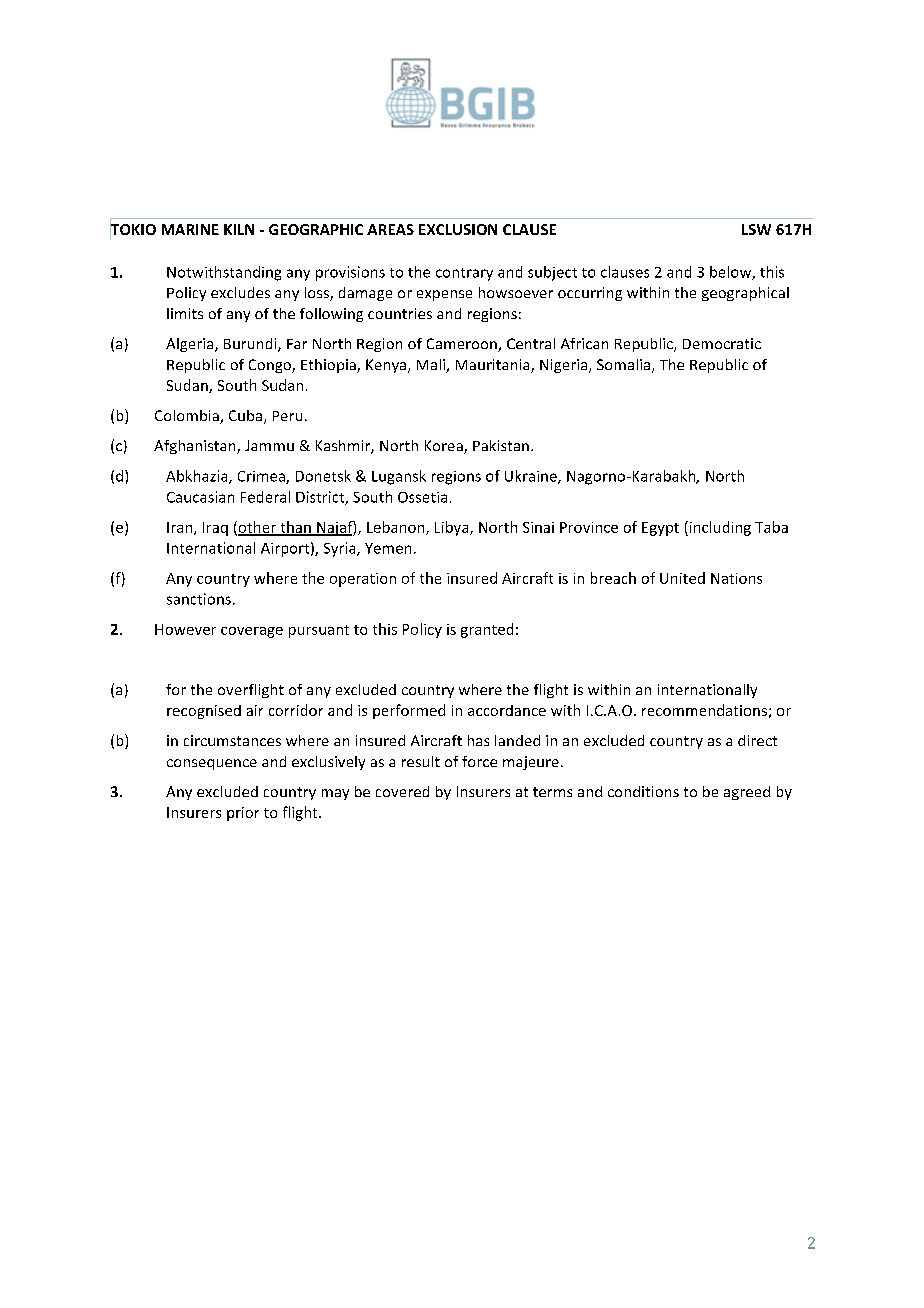 The width and height of the document is (924, 1308). What do you see at coordinates (215, 529) in the document?
I see `Iraq` at bounding box center [215, 529].
